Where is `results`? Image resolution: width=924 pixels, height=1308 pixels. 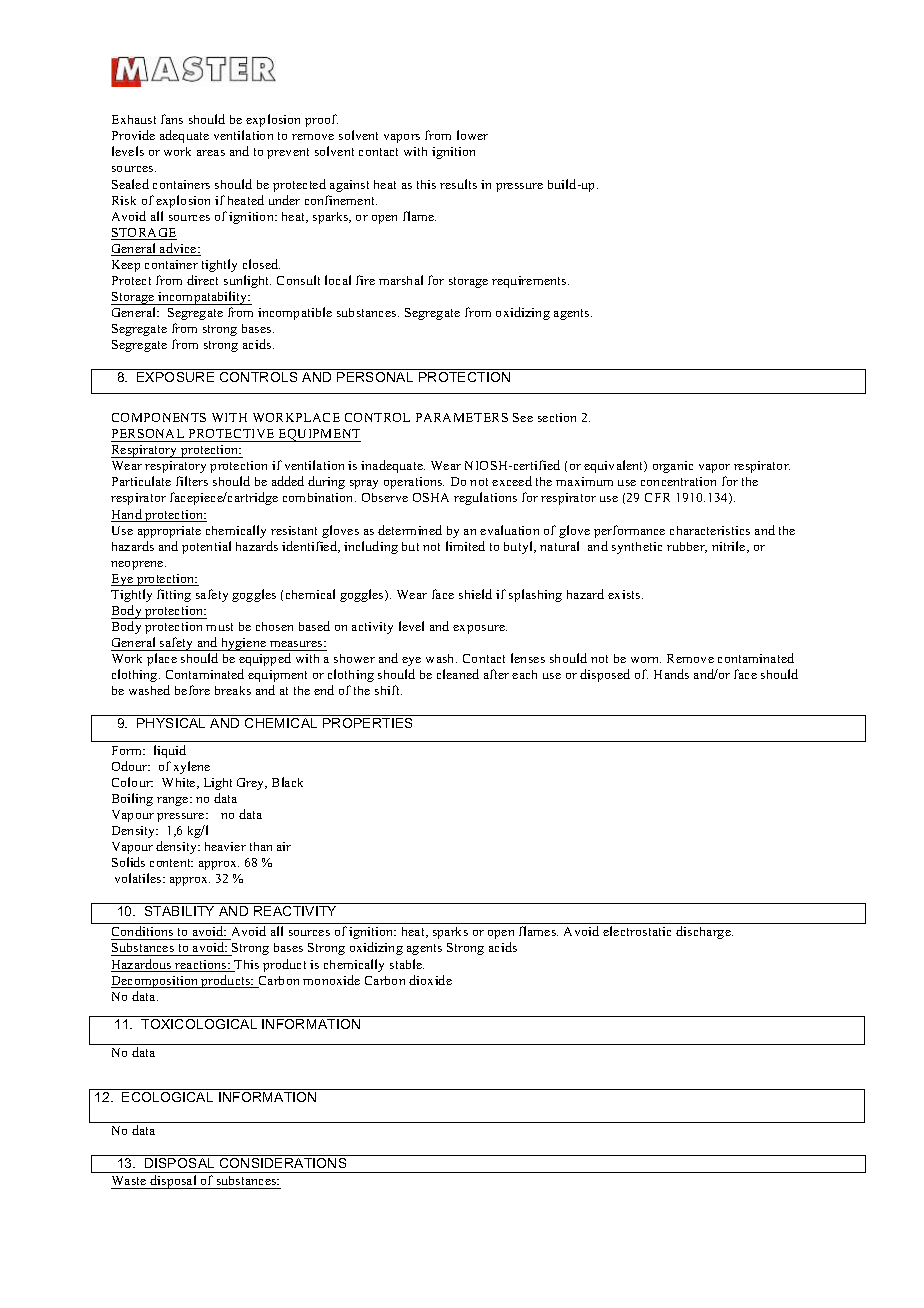 results is located at coordinates (458, 184).
